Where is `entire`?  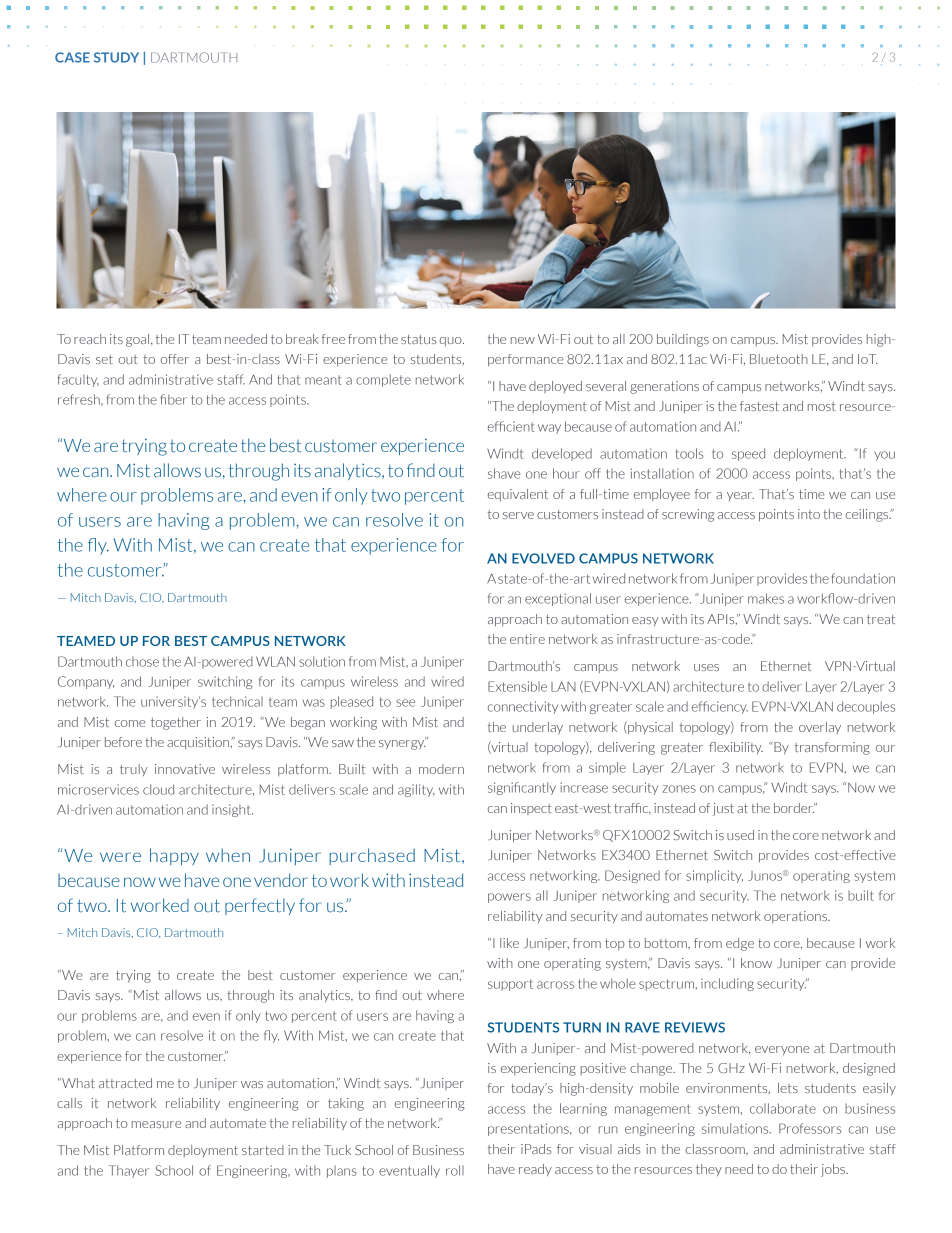 entire is located at coordinates (527, 639).
